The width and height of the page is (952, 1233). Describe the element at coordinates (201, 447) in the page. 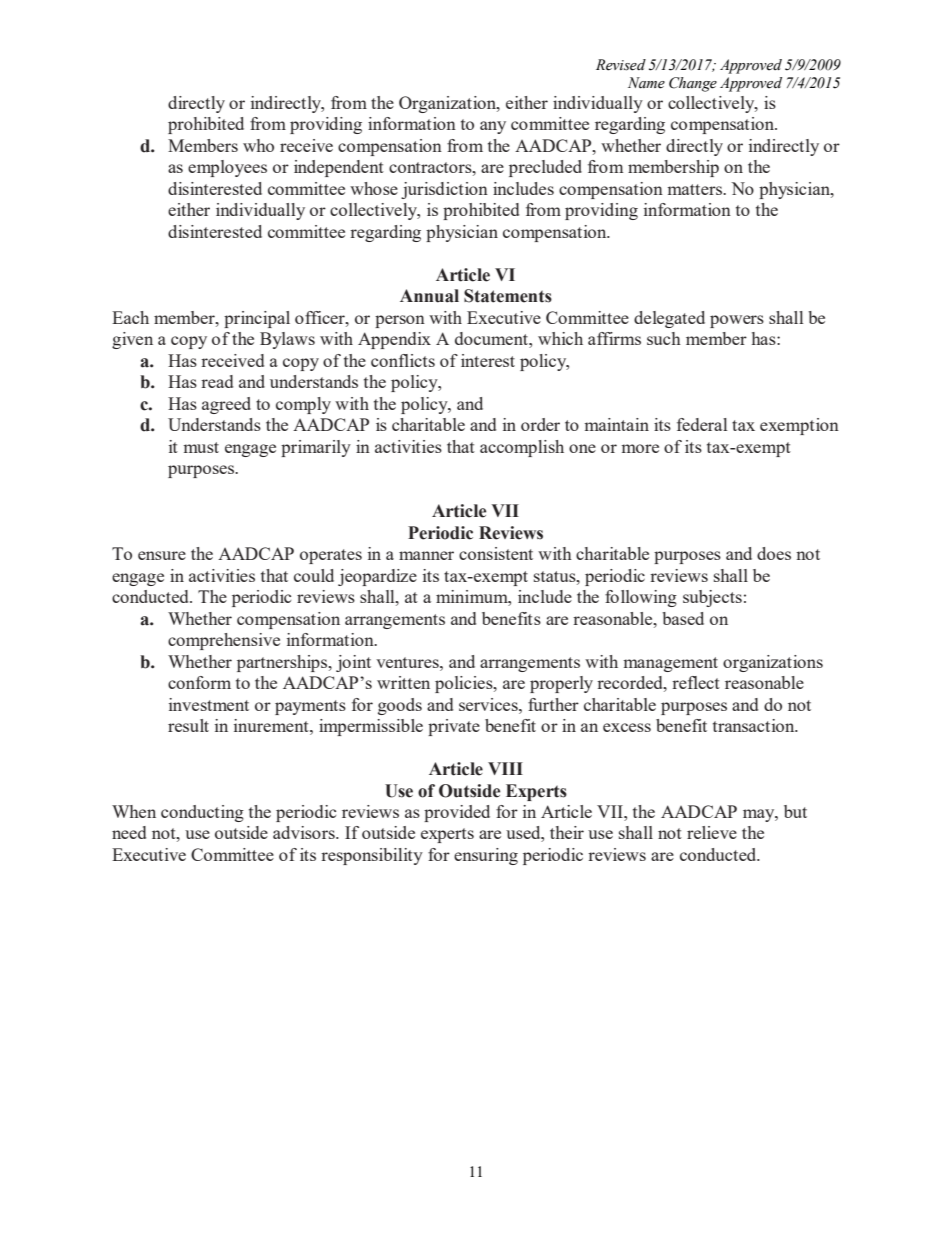

I see `must` at that location.
